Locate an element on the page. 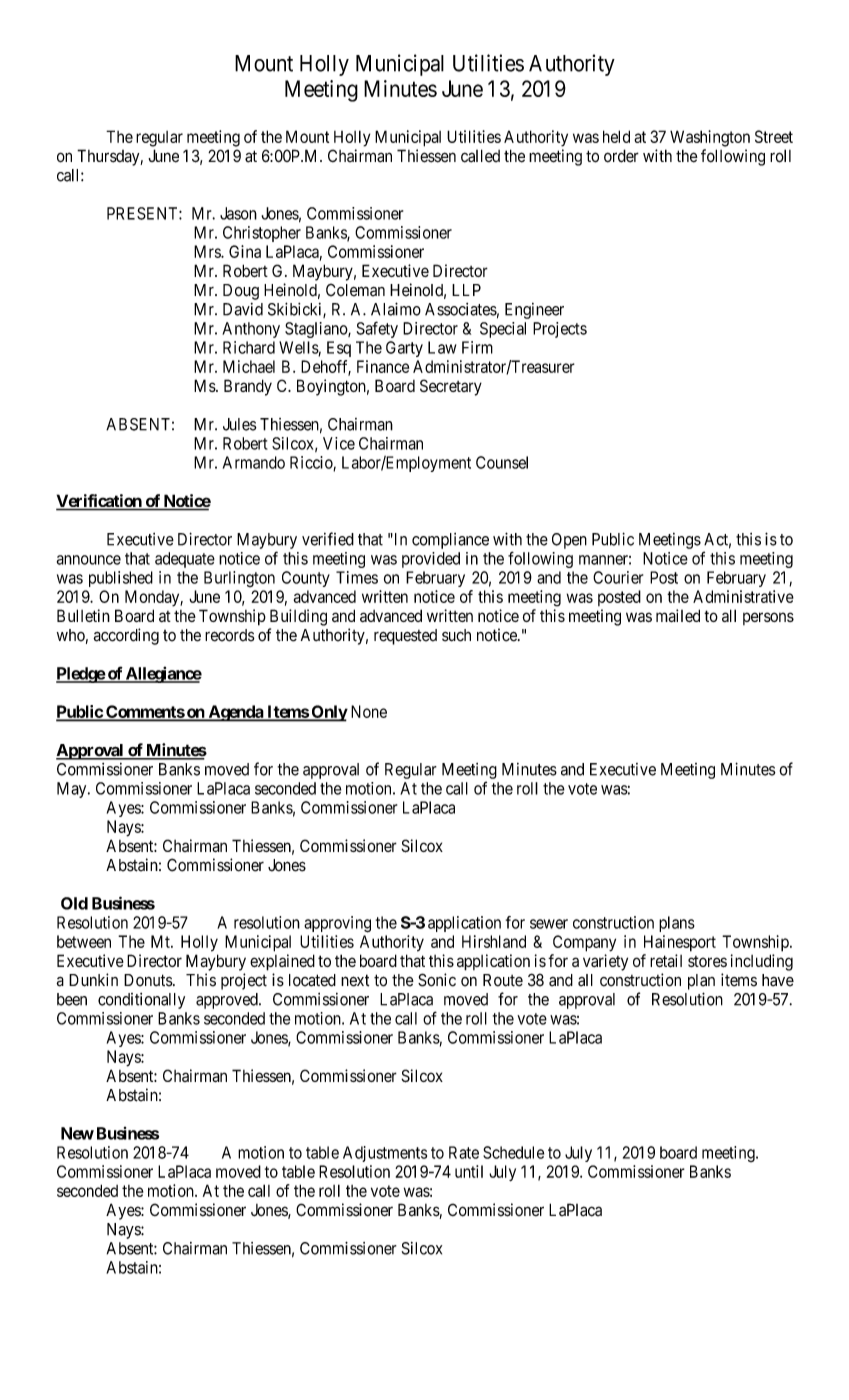 This image has width=849, height=1400. Sonic is located at coordinates (437, 980).
